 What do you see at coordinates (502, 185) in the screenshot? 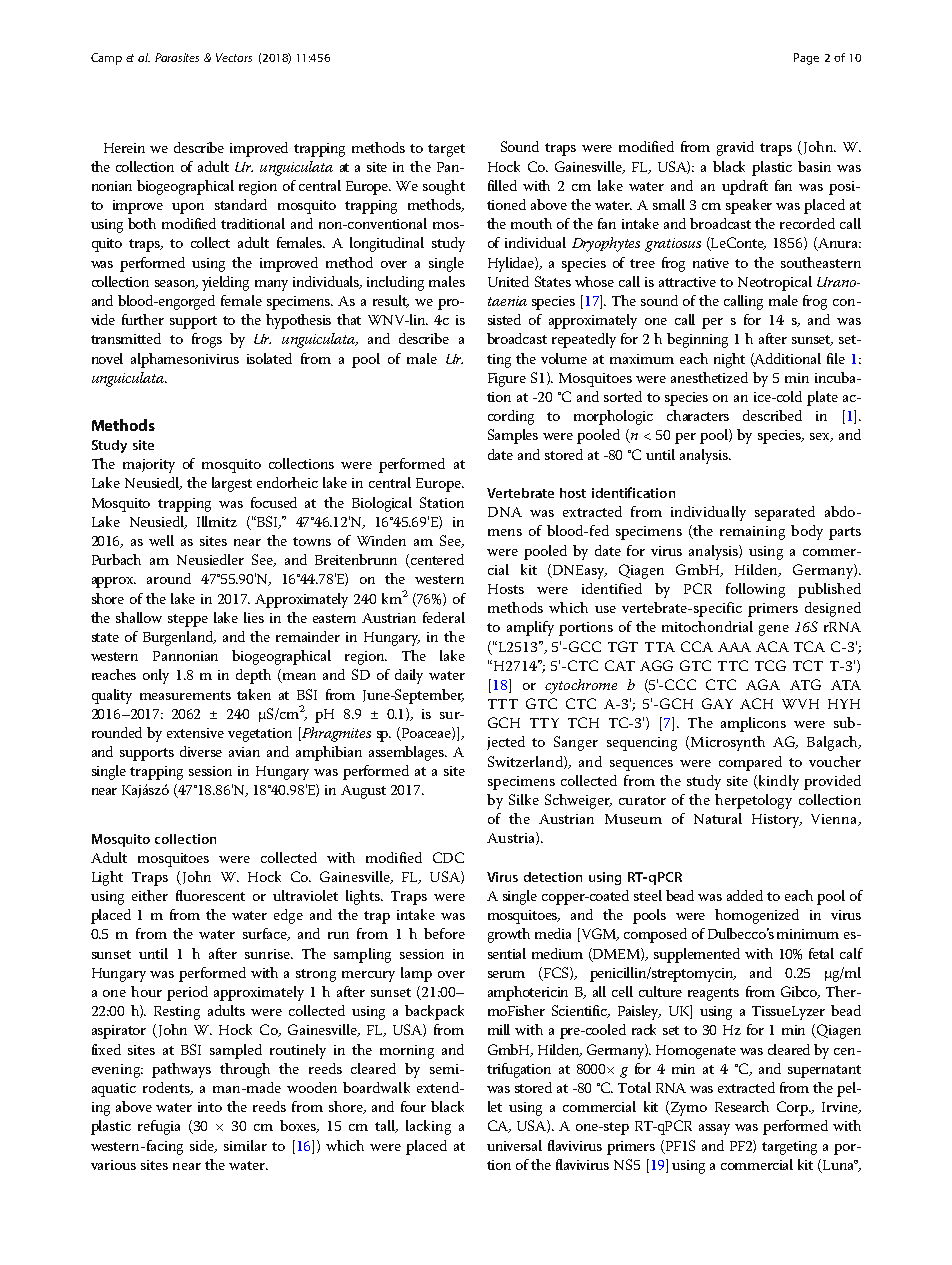
I see `filled` at bounding box center [502, 185].
